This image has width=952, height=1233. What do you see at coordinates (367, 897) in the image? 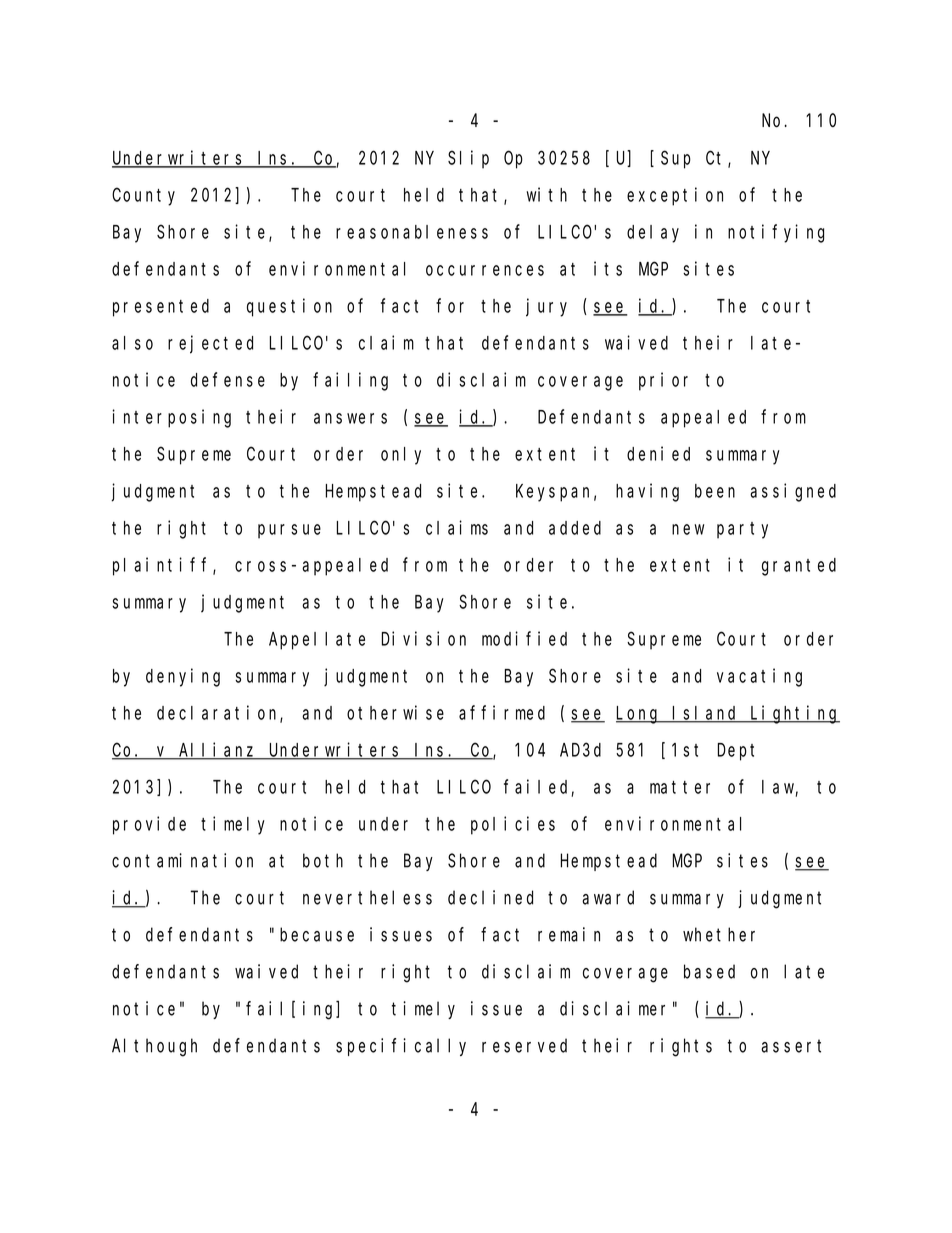
I see `nevertheless` at bounding box center [367, 897].
